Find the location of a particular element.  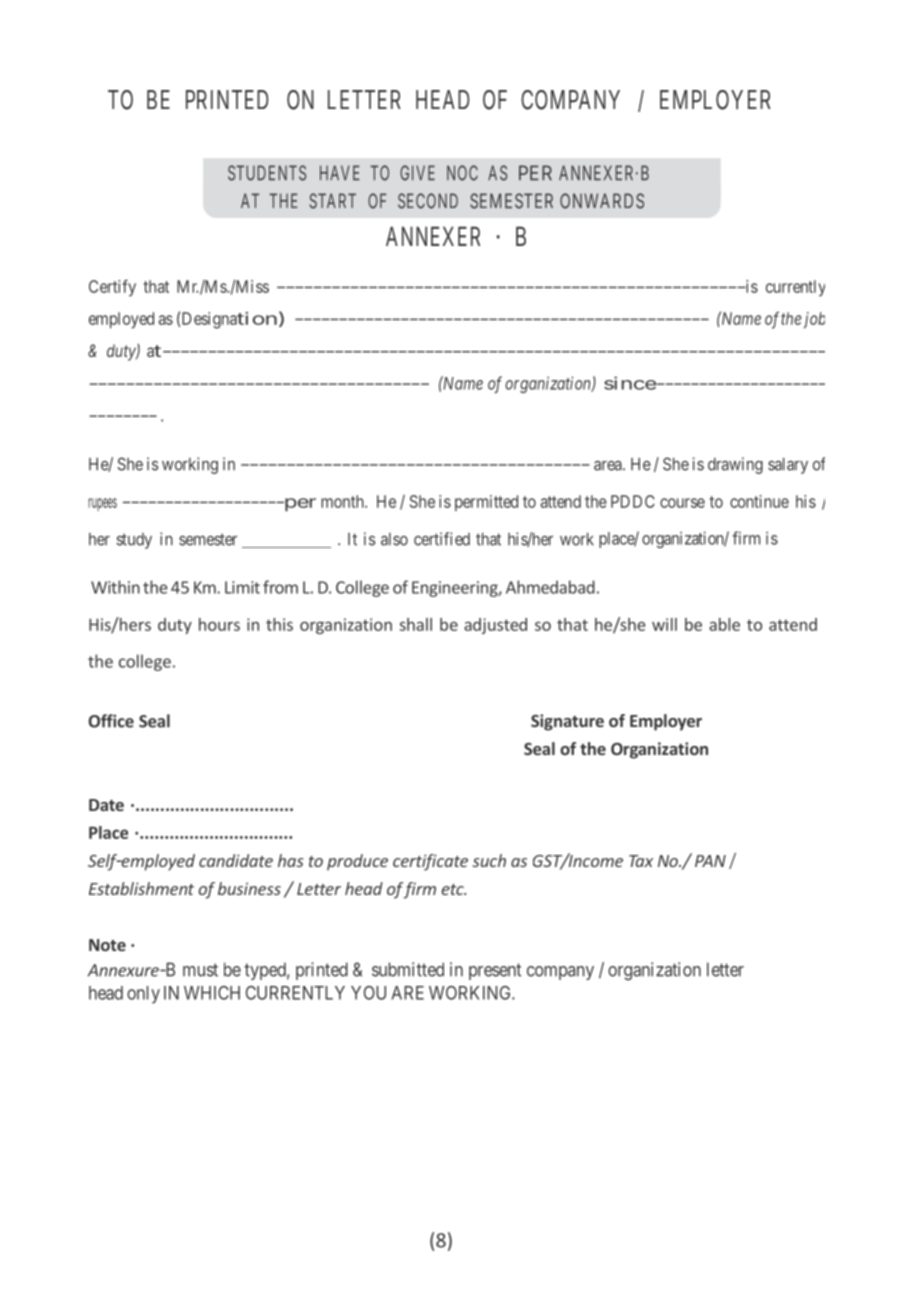

Tax is located at coordinates (641, 861).
